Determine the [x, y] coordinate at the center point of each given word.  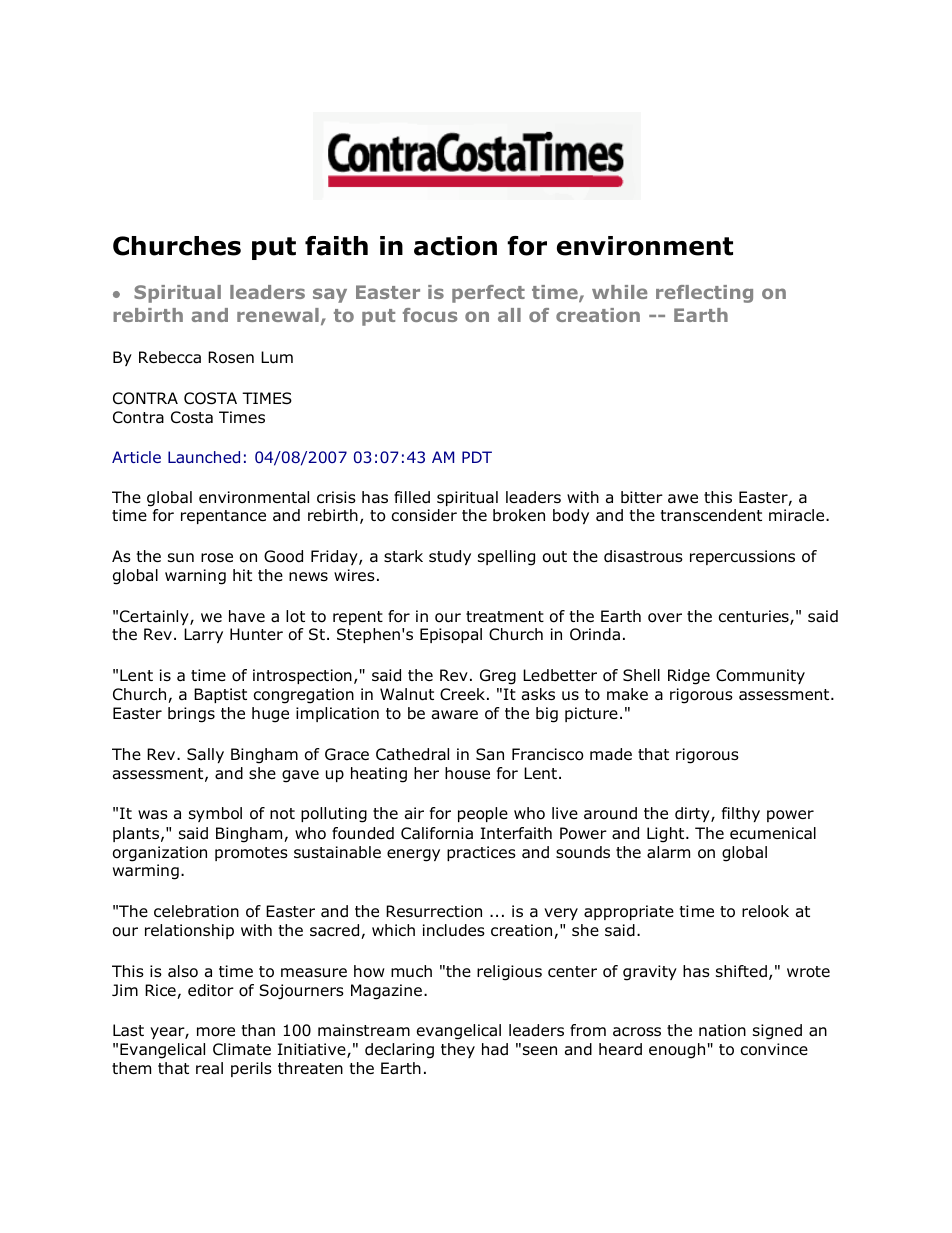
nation [722, 1030]
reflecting [704, 294]
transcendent [711, 515]
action [455, 246]
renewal [278, 315]
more [216, 1032]
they [458, 1050]
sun [181, 558]
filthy [741, 814]
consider [424, 515]
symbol [215, 814]
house [467, 773]
